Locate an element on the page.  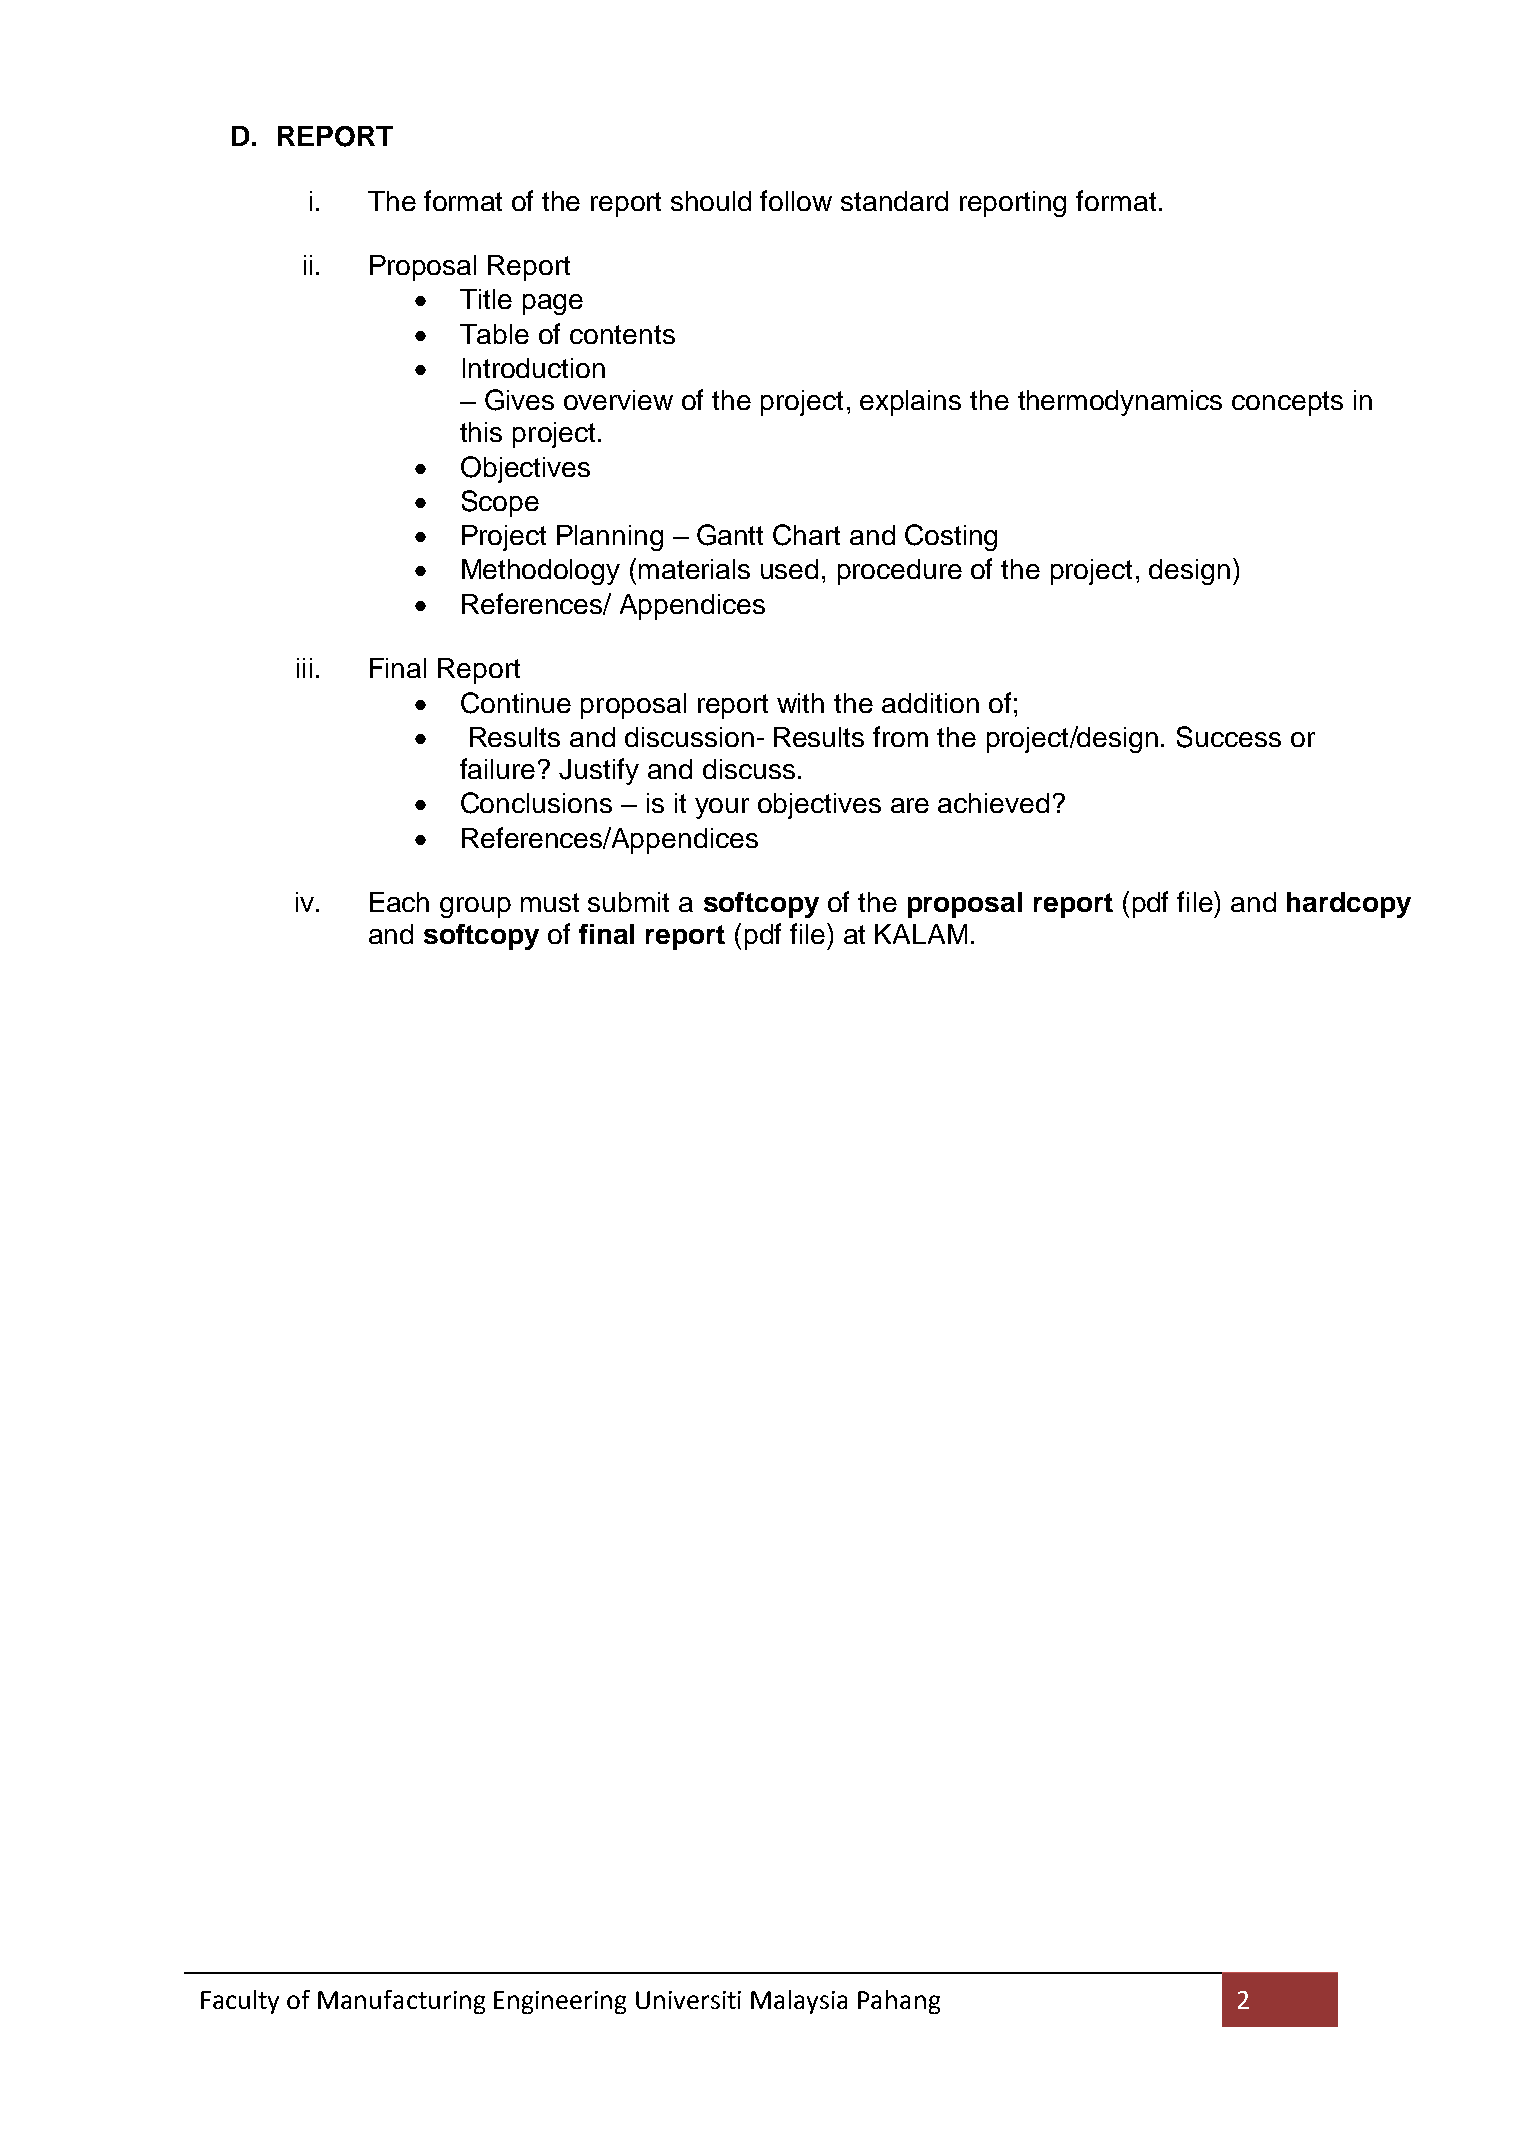
hardcopy is located at coordinates (1349, 905).
